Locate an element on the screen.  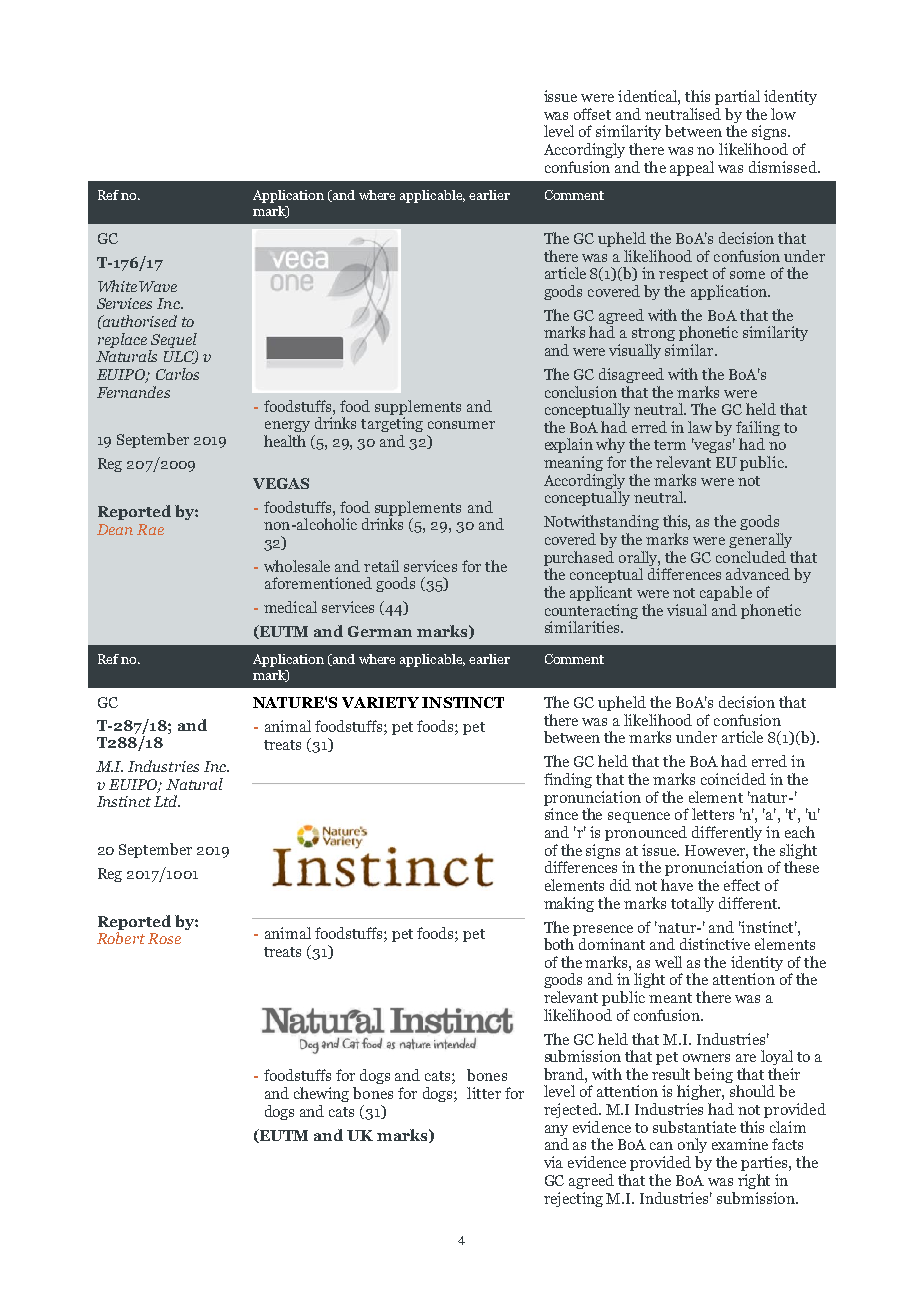
authorised is located at coordinates (139, 321).
